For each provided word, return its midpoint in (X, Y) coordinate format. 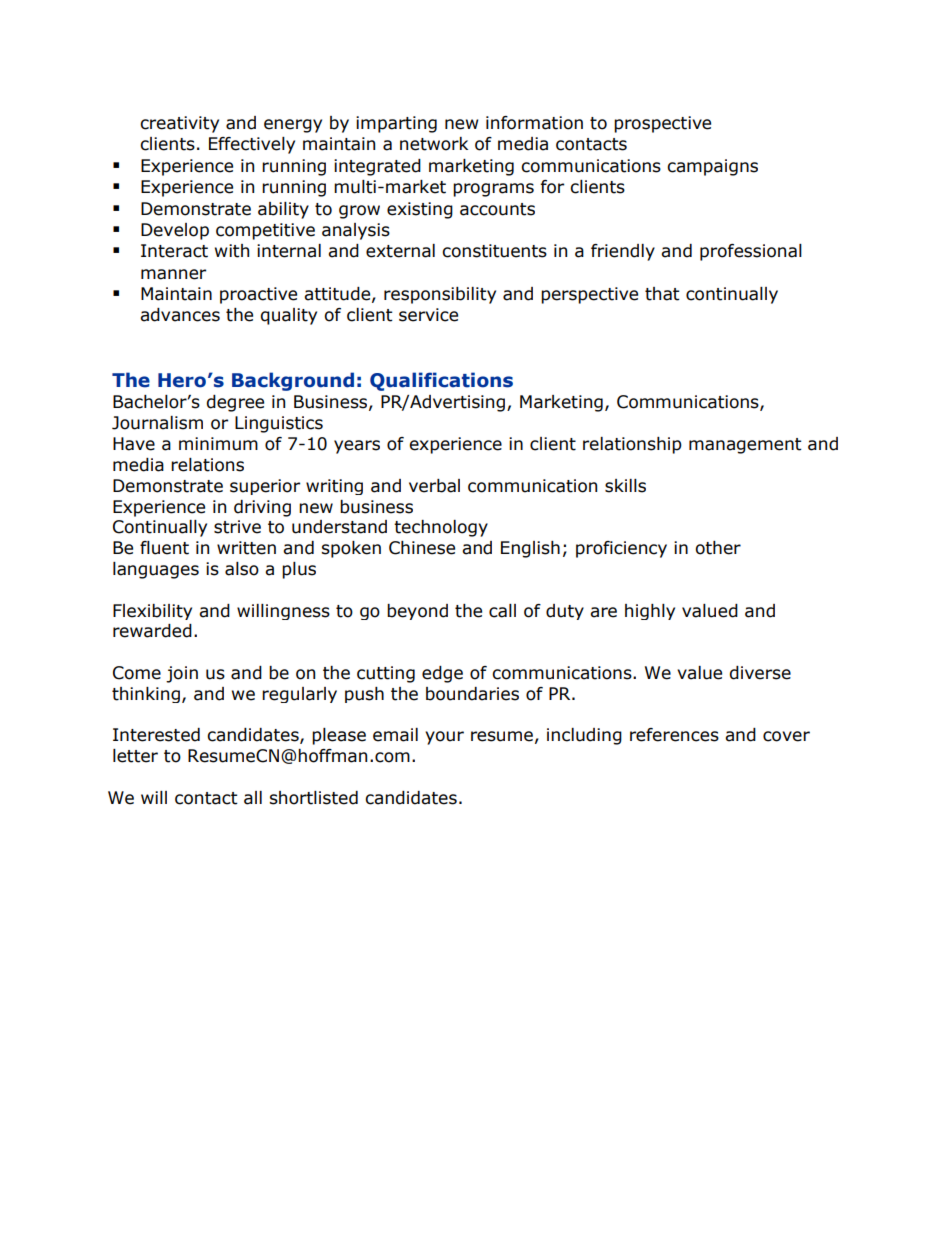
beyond (417, 612)
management (745, 446)
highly (650, 612)
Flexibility (152, 612)
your (444, 738)
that (662, 294)
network (434, 144)
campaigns (712, 167)
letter (135, 756)
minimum (218, 444)
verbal (434, 486)
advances (180, 315)
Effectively (252, 145)
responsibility (440, 295)
